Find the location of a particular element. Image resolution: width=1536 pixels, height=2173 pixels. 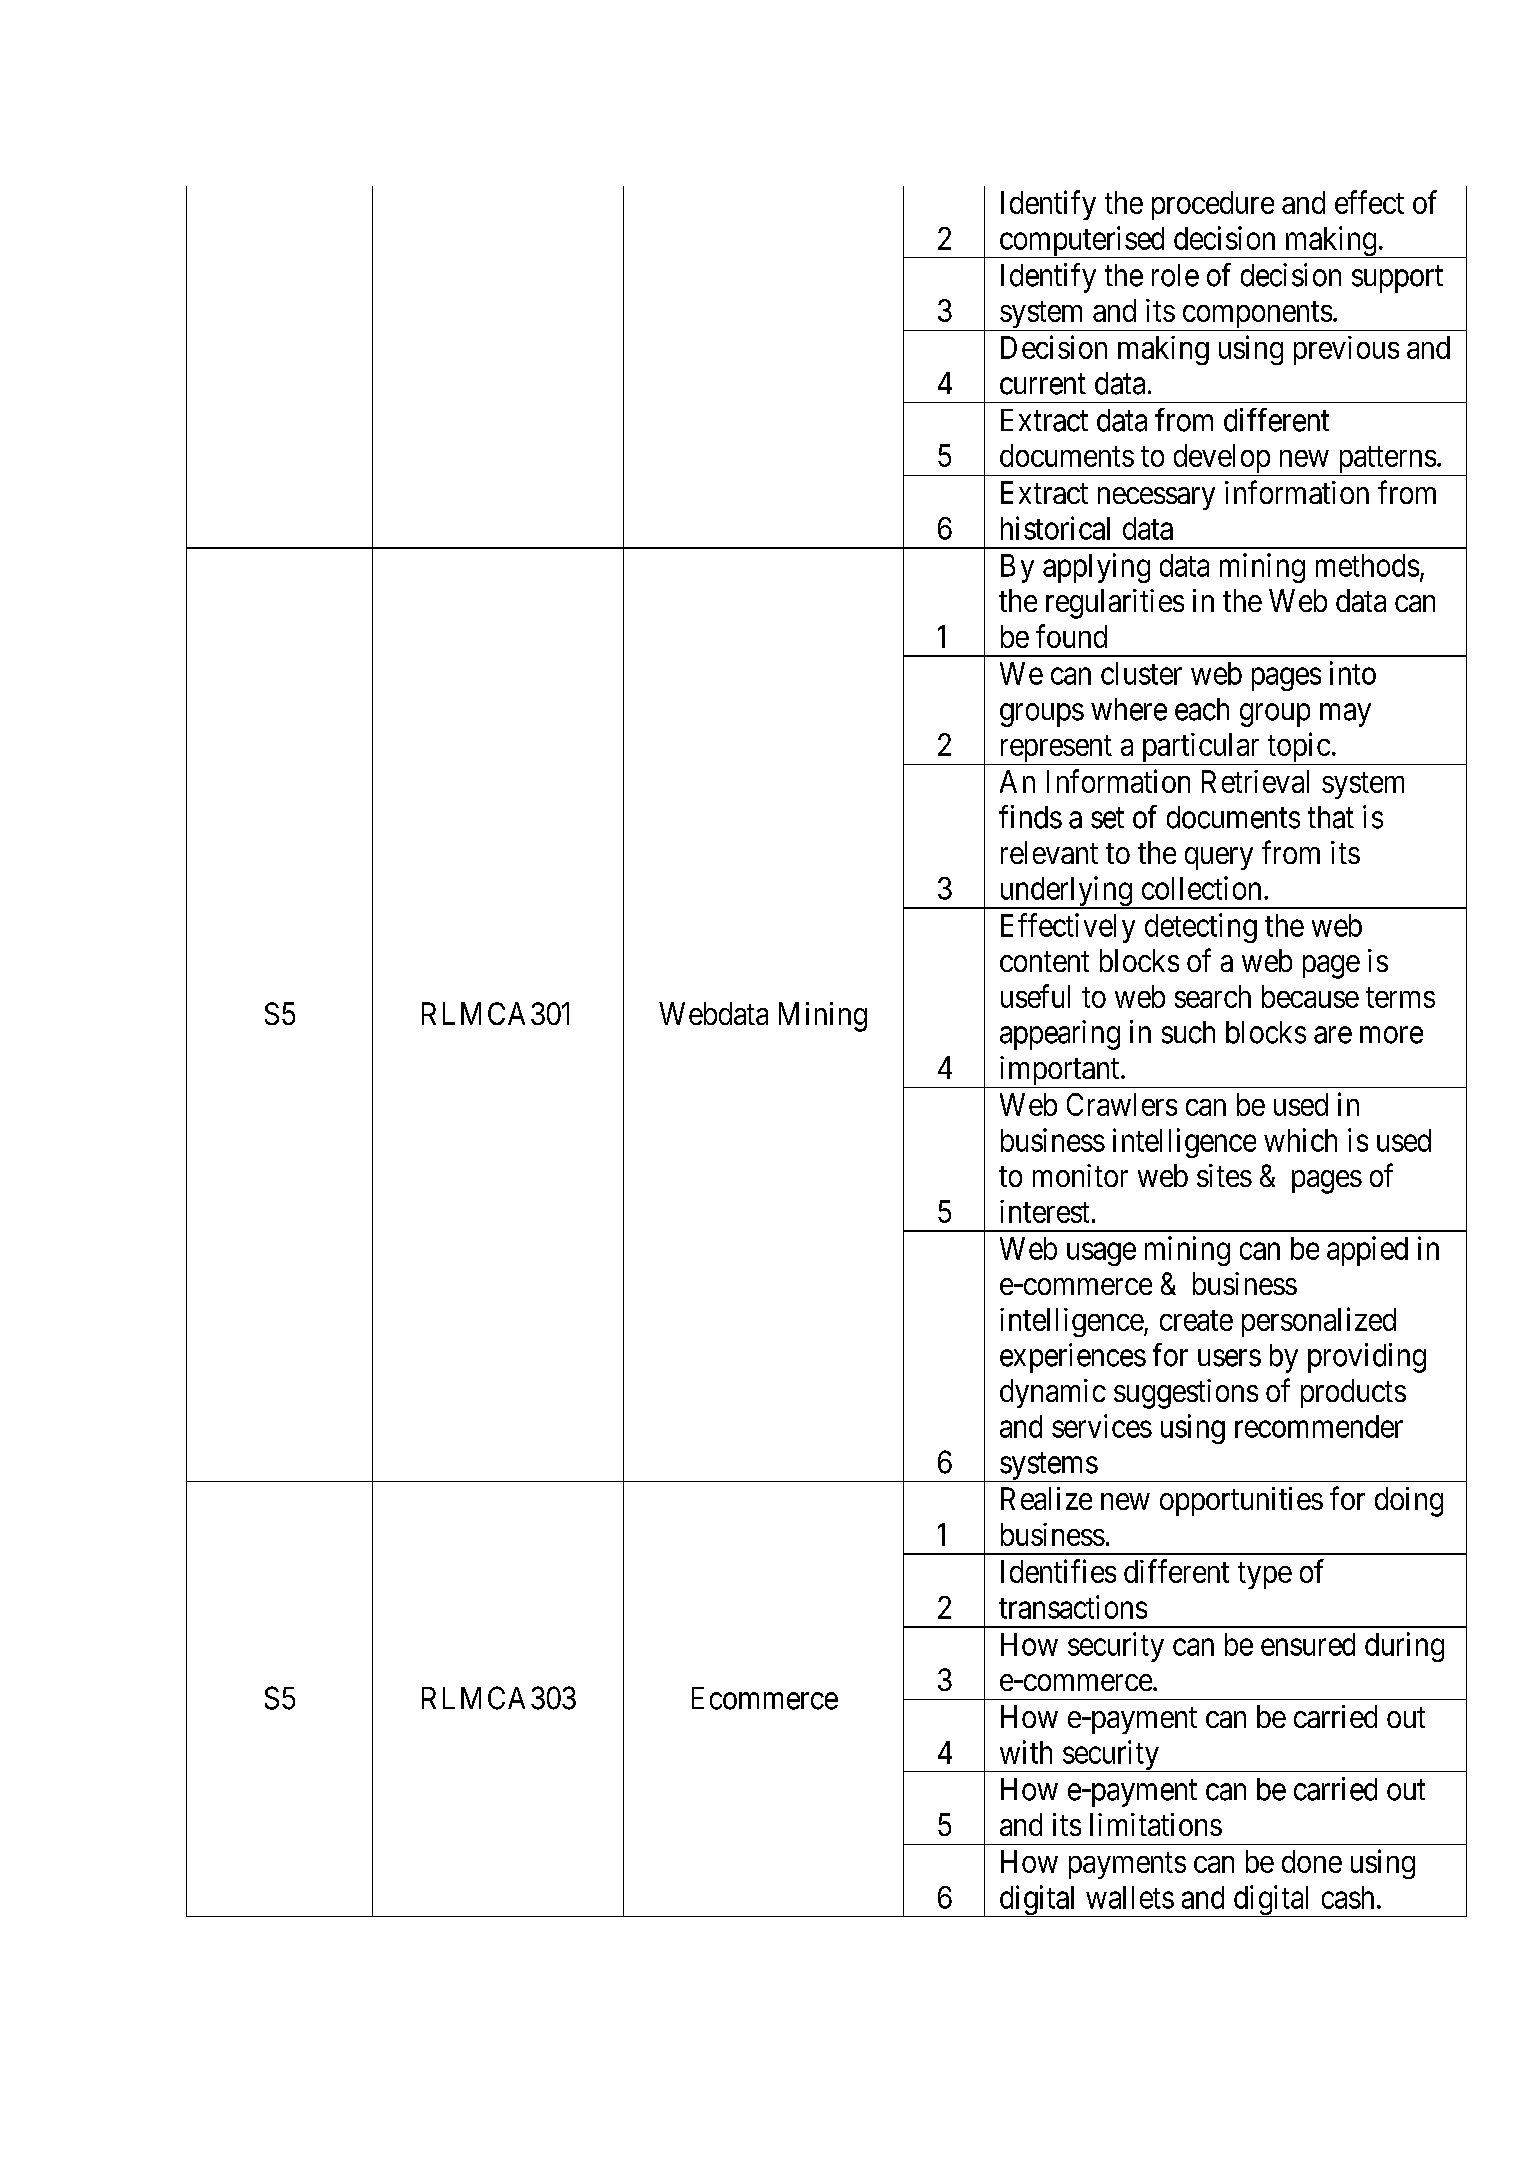

appearing is located at coordinates (1060, 1035).
